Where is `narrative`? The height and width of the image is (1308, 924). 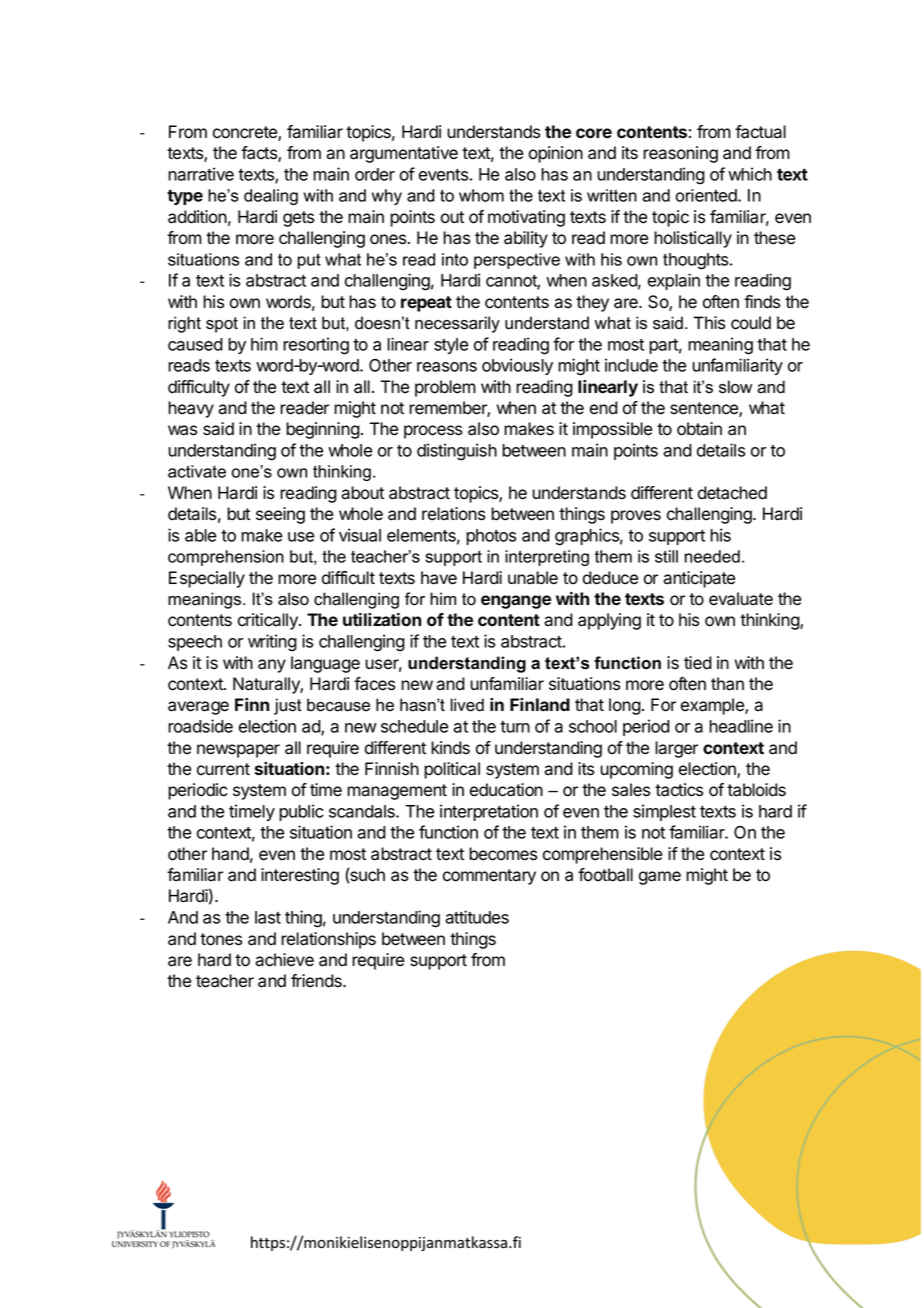
narrative is located at coordinates (201, 174).
